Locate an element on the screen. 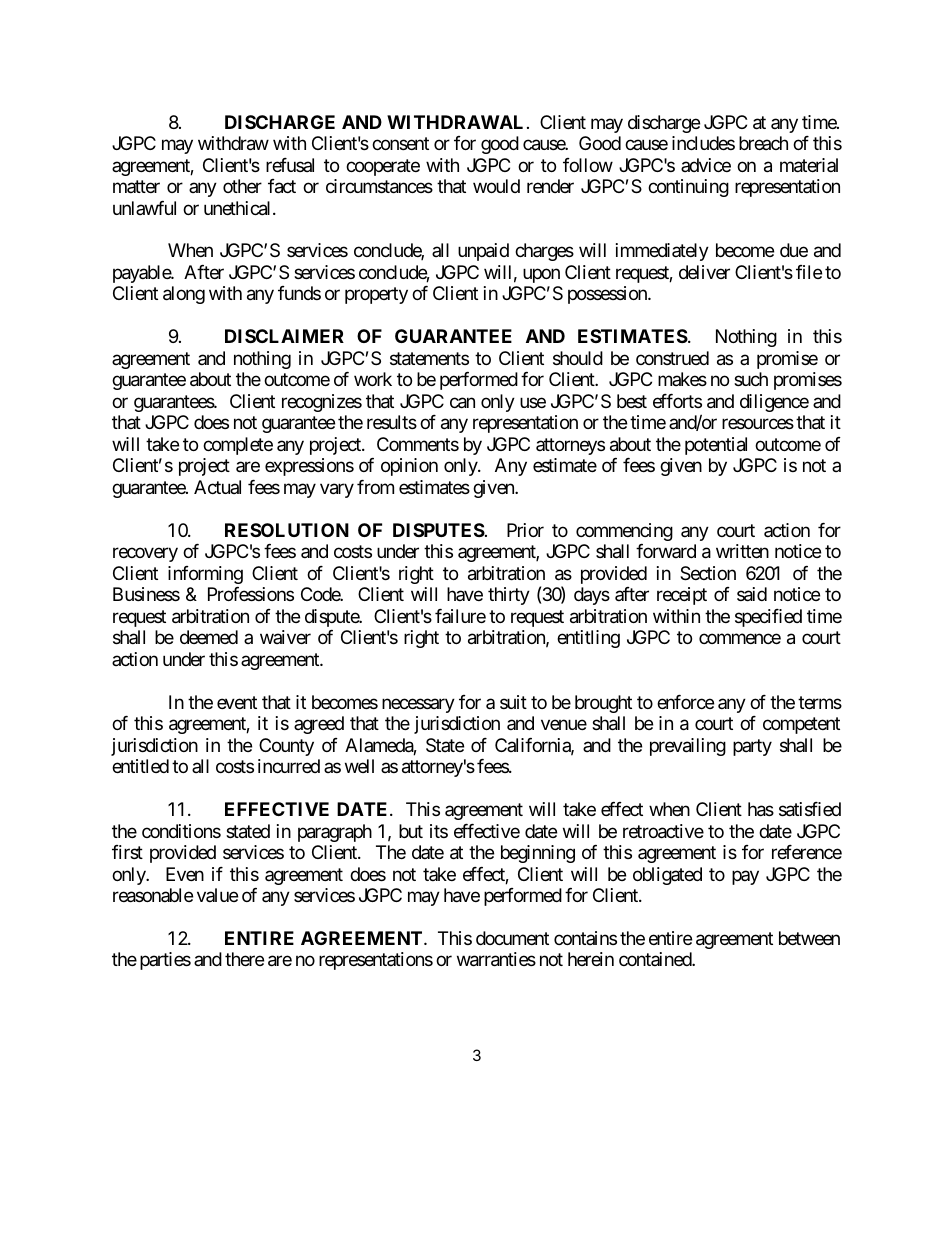  would is located at coordinates (496, 186).
